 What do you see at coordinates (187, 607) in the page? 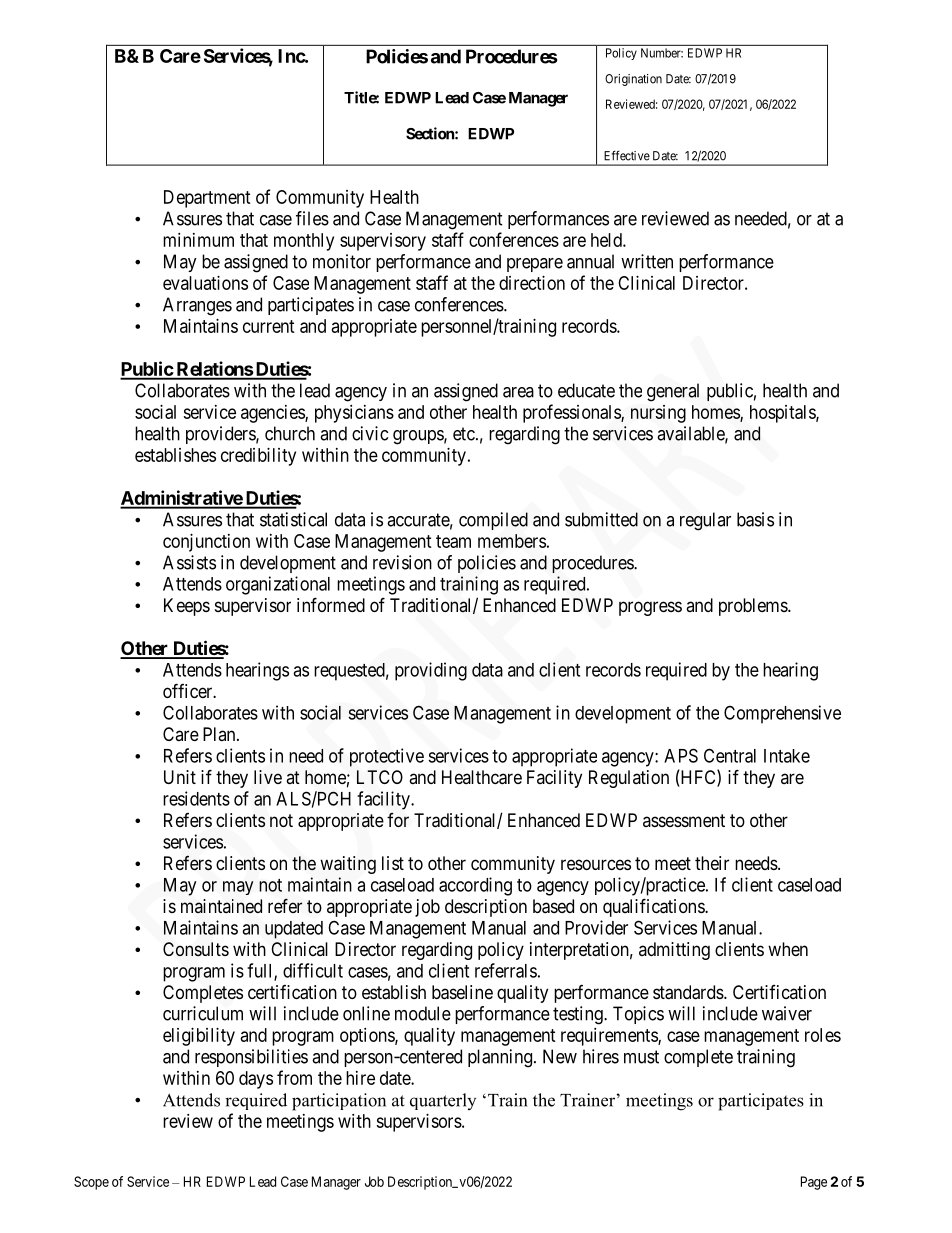
I see `Keeps` at bounding box center [187, 607].
